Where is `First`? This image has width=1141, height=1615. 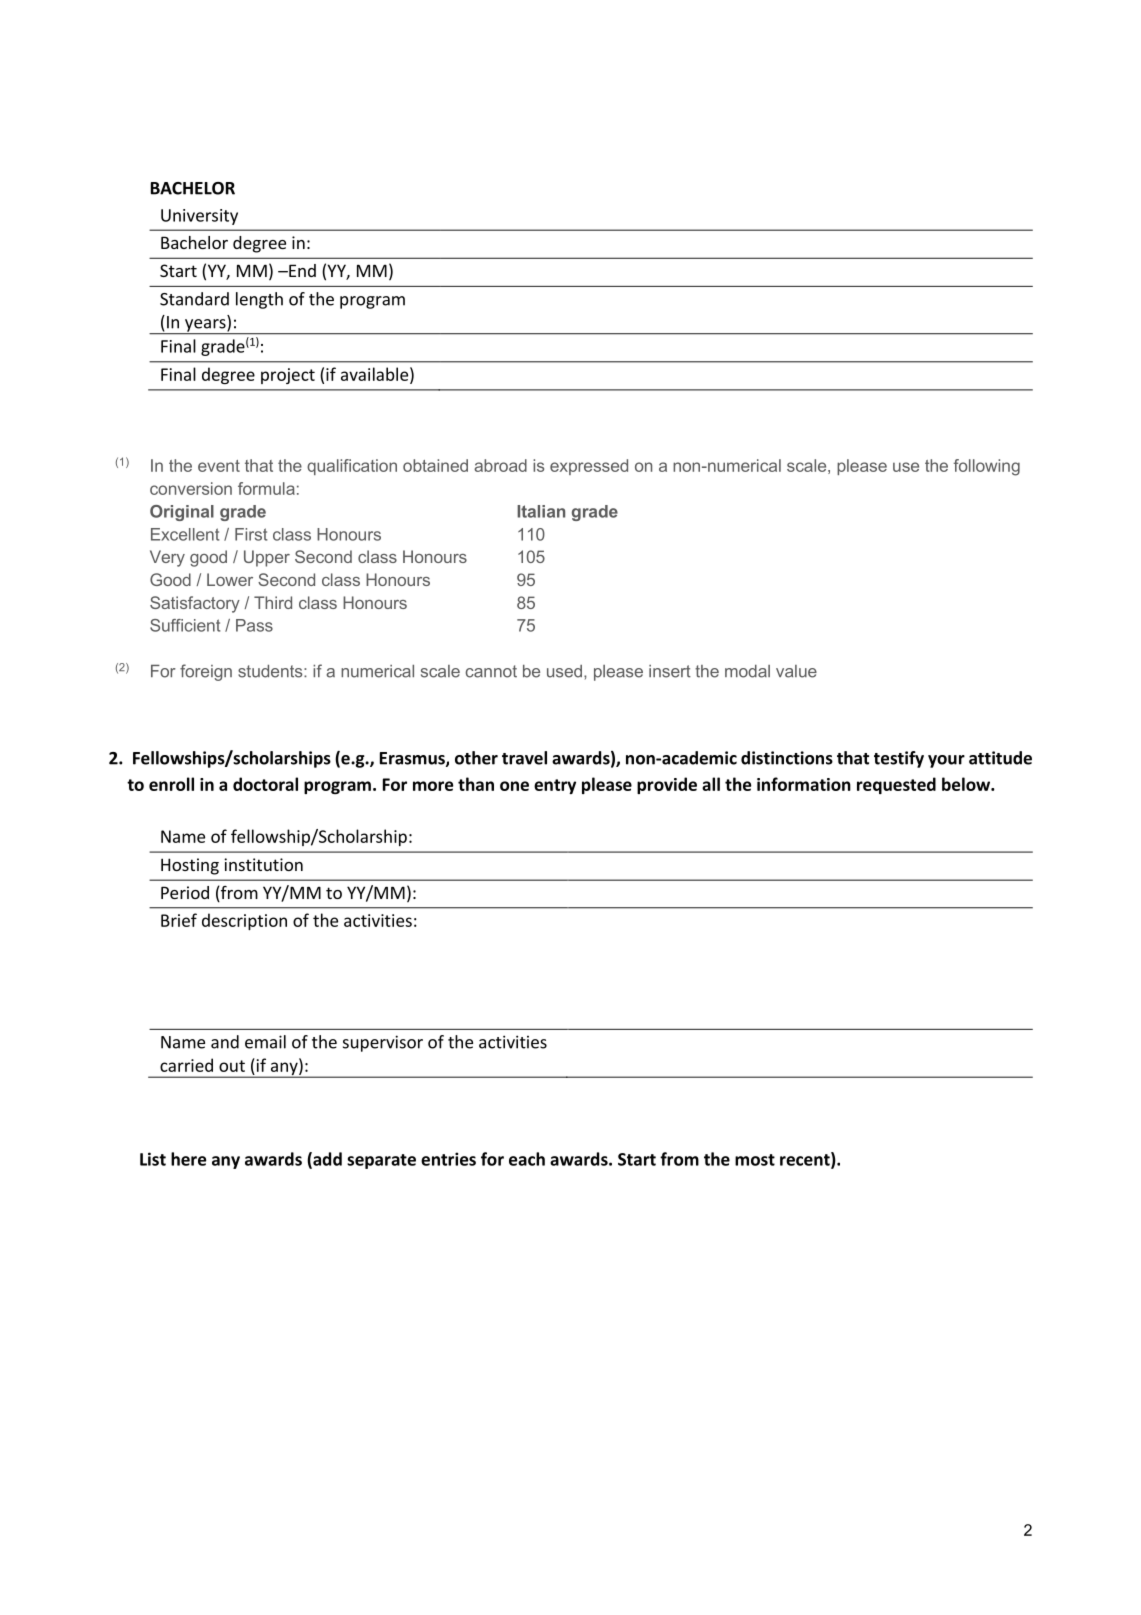
First is located at coordinates (251, 534).
